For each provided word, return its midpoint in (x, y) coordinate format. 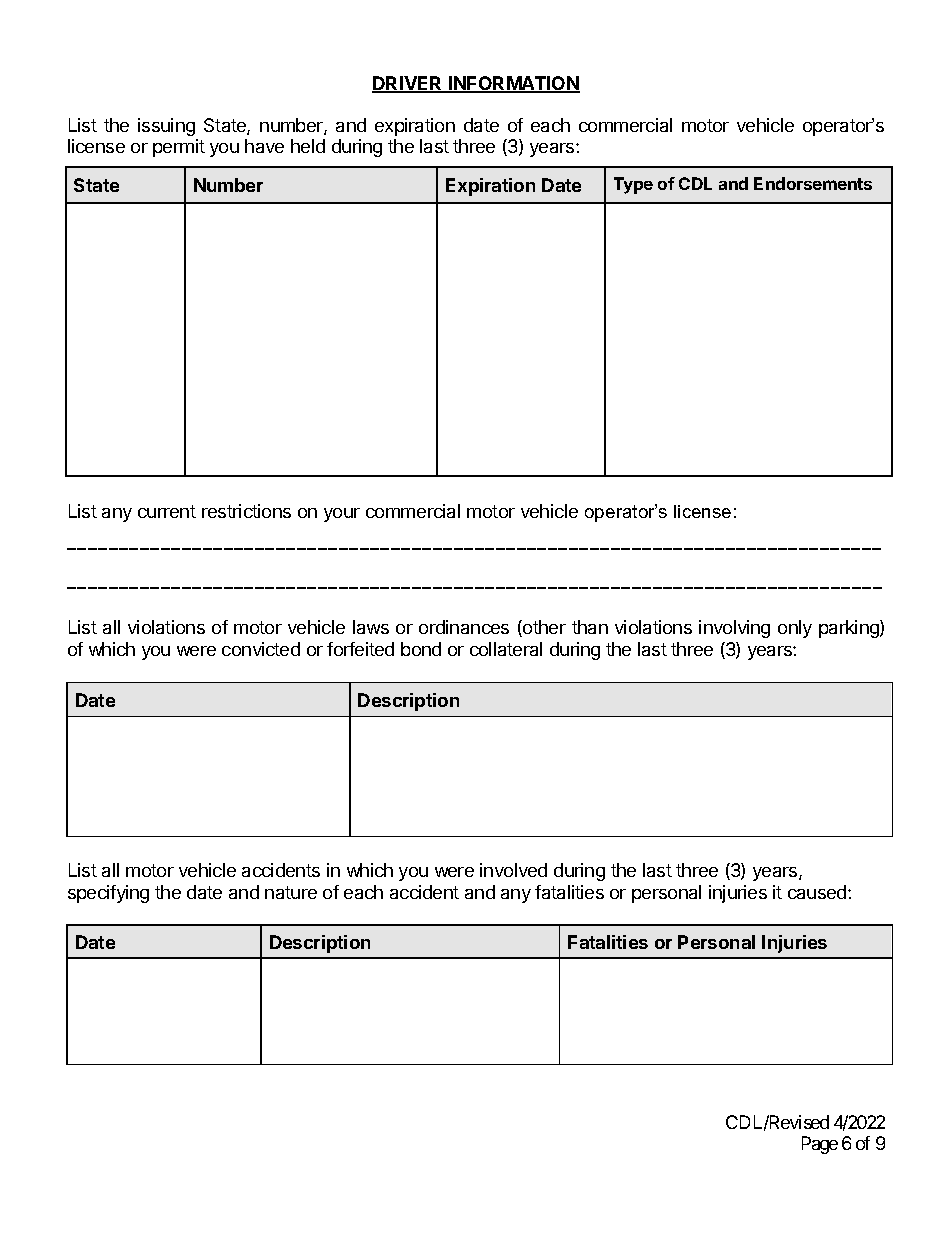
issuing (166, 127)
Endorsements (813, 183)
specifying (108, 894)
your (342, 515)
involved (513, 870)
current (167, 511)
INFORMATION (513, 84)
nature (291, 892)
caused (818, 892)
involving (734, 629)
